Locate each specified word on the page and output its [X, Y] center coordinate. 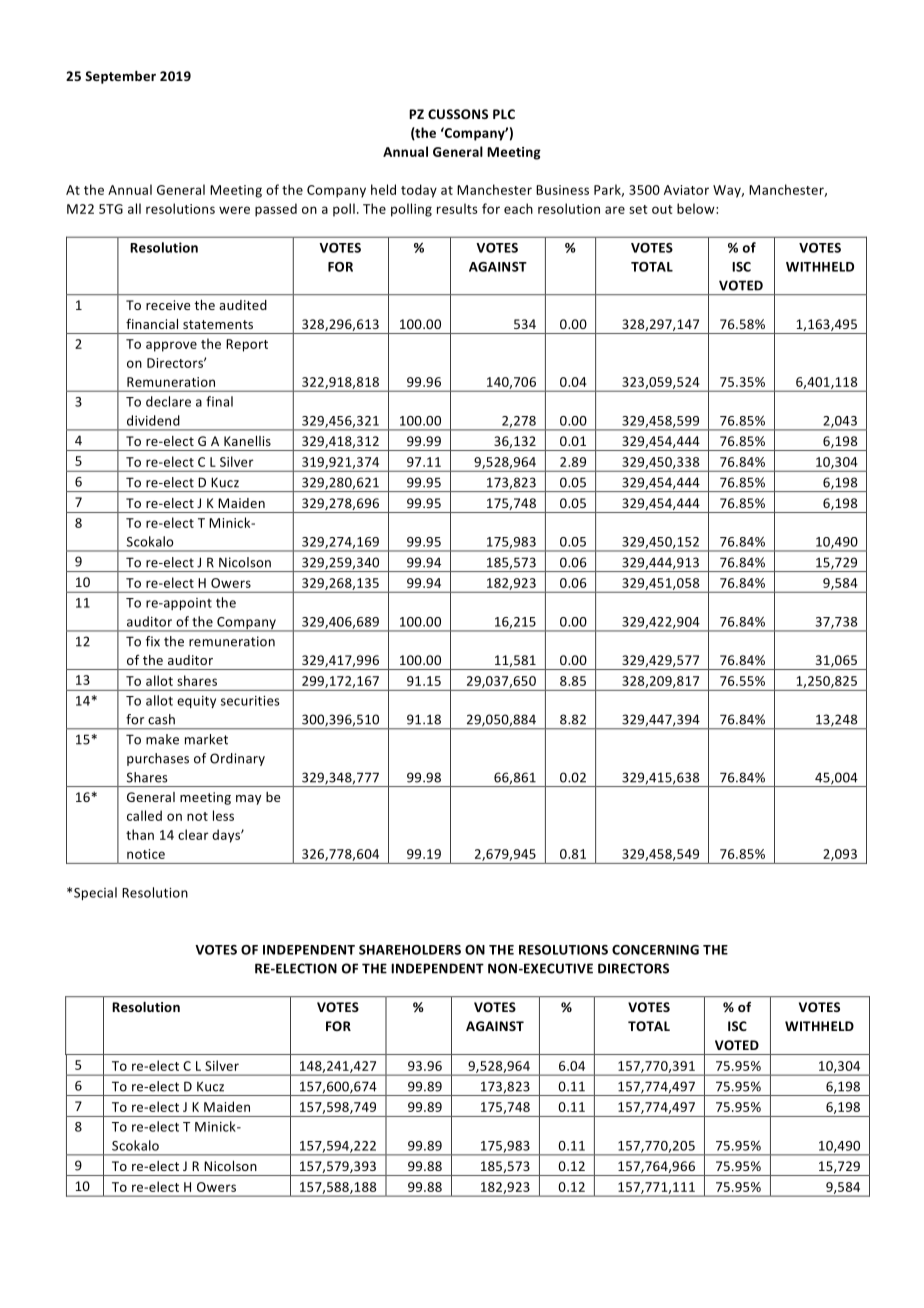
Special [95, 893]
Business [562, 190]
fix [153, 641]
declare [168, 401]
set [638, 209]
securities [250, 701]
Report [247, 345]
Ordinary [237, 759]
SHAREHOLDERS [410, 950]
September [120, 77]
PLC [504, 114]
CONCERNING [655, 950]
